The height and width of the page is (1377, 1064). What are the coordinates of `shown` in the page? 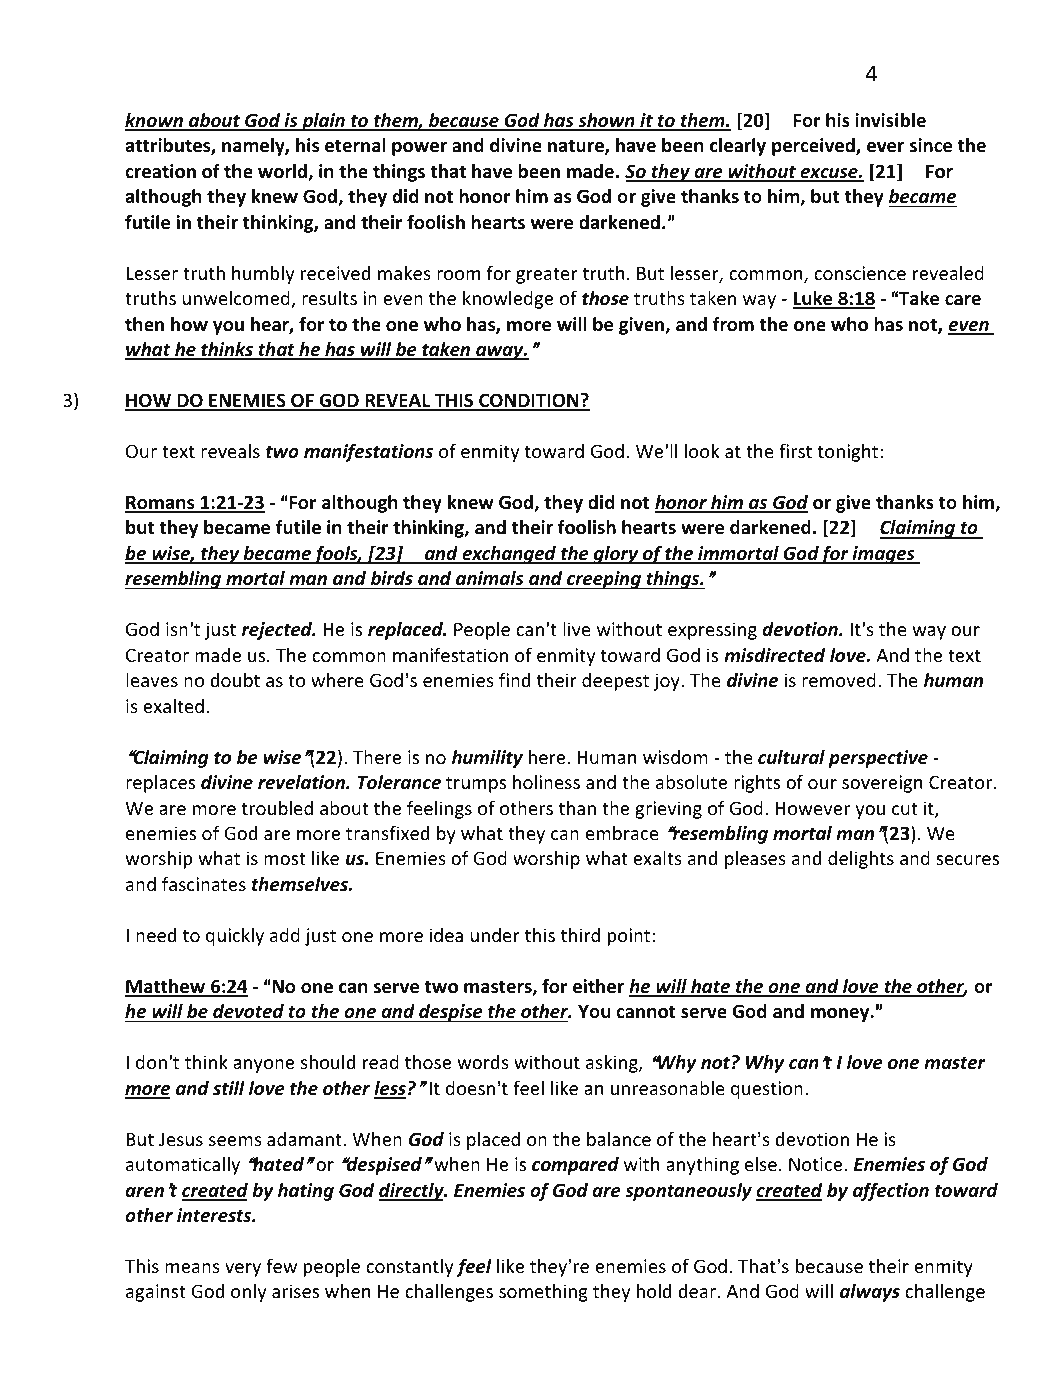 It's located at (606, 121).
